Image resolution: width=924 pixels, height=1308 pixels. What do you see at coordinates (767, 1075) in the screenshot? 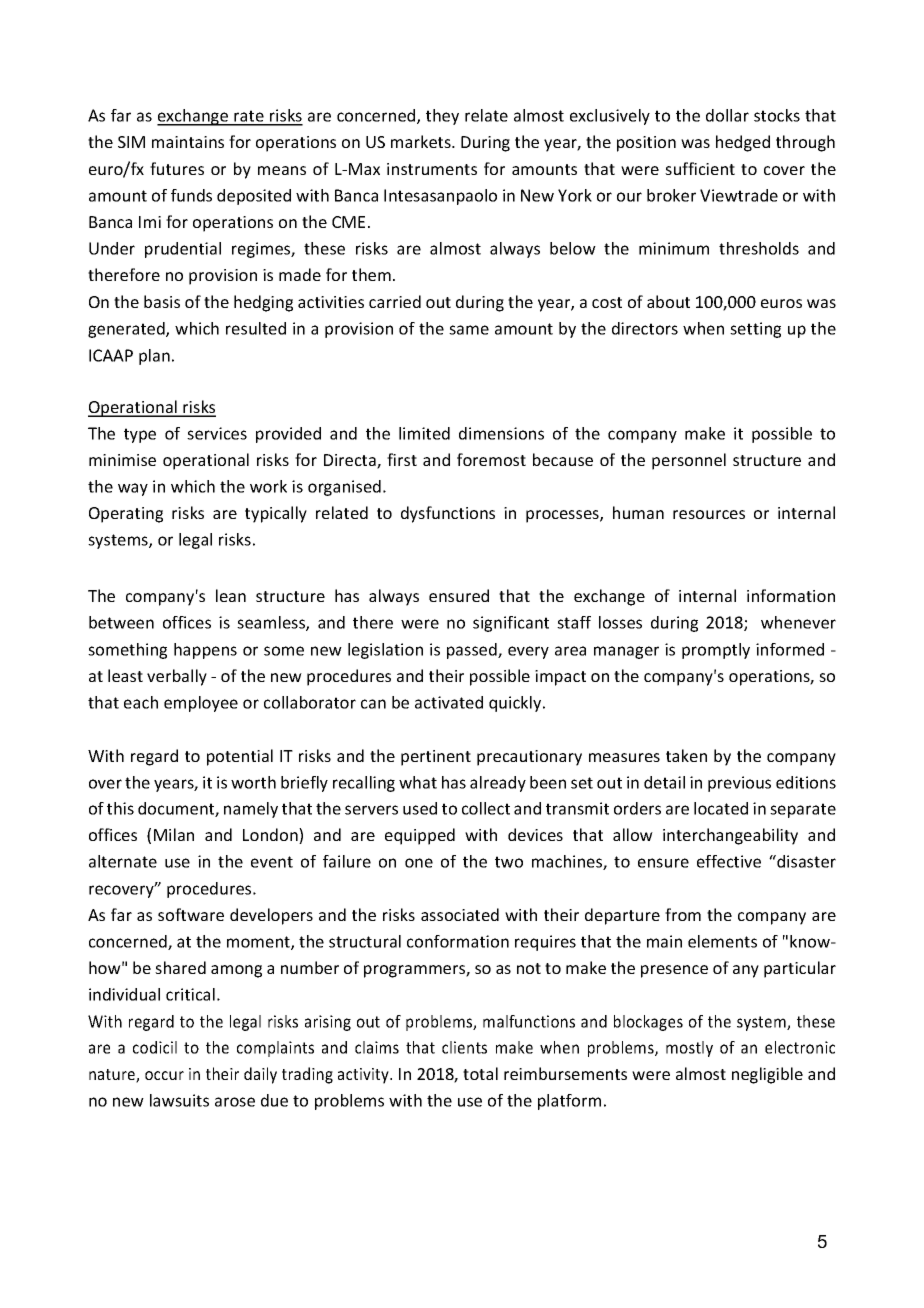
I see `negligible` at bounding box center [767, 1075].
